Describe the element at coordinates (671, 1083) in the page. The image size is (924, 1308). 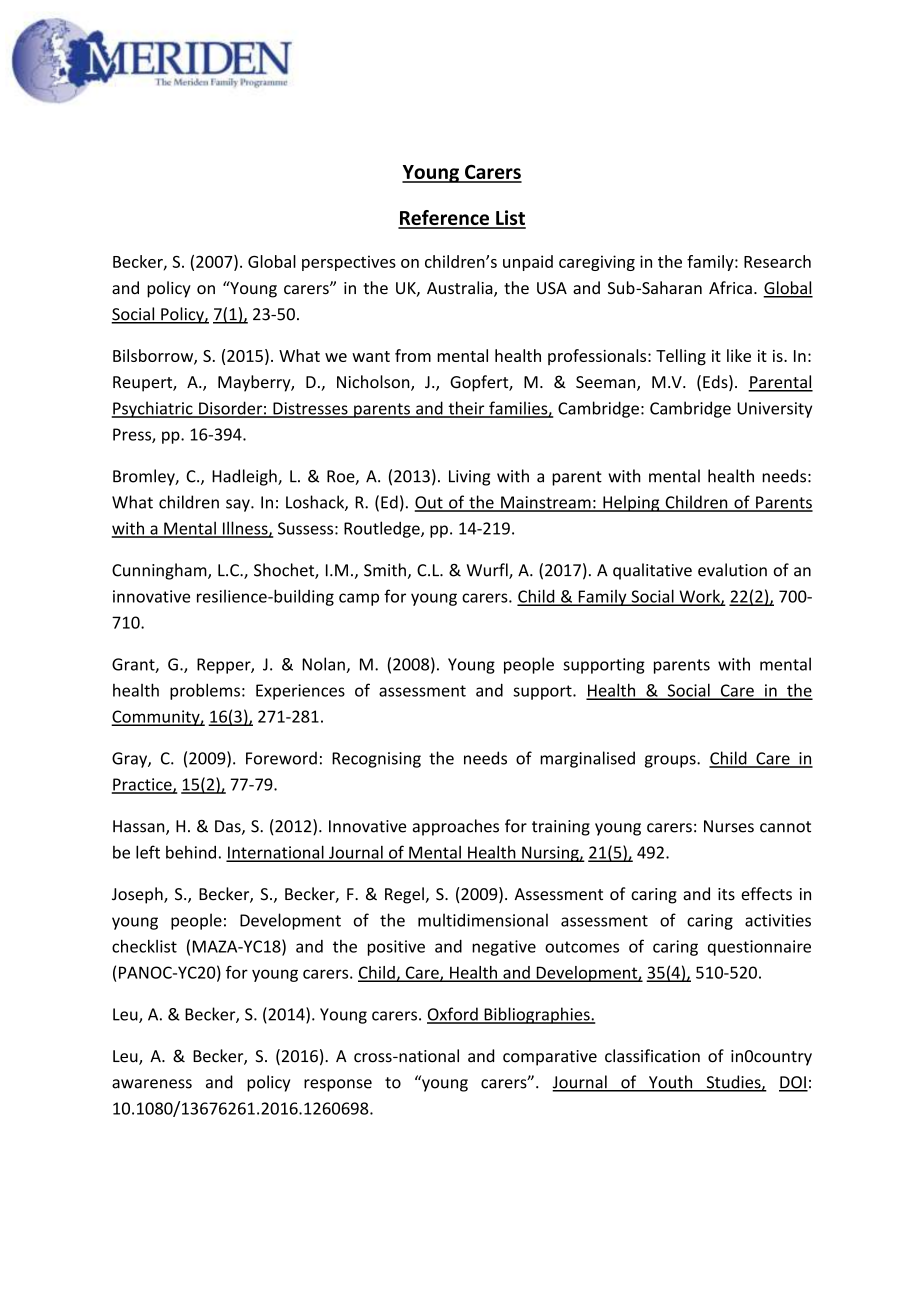
I see `Youth` at that location.
